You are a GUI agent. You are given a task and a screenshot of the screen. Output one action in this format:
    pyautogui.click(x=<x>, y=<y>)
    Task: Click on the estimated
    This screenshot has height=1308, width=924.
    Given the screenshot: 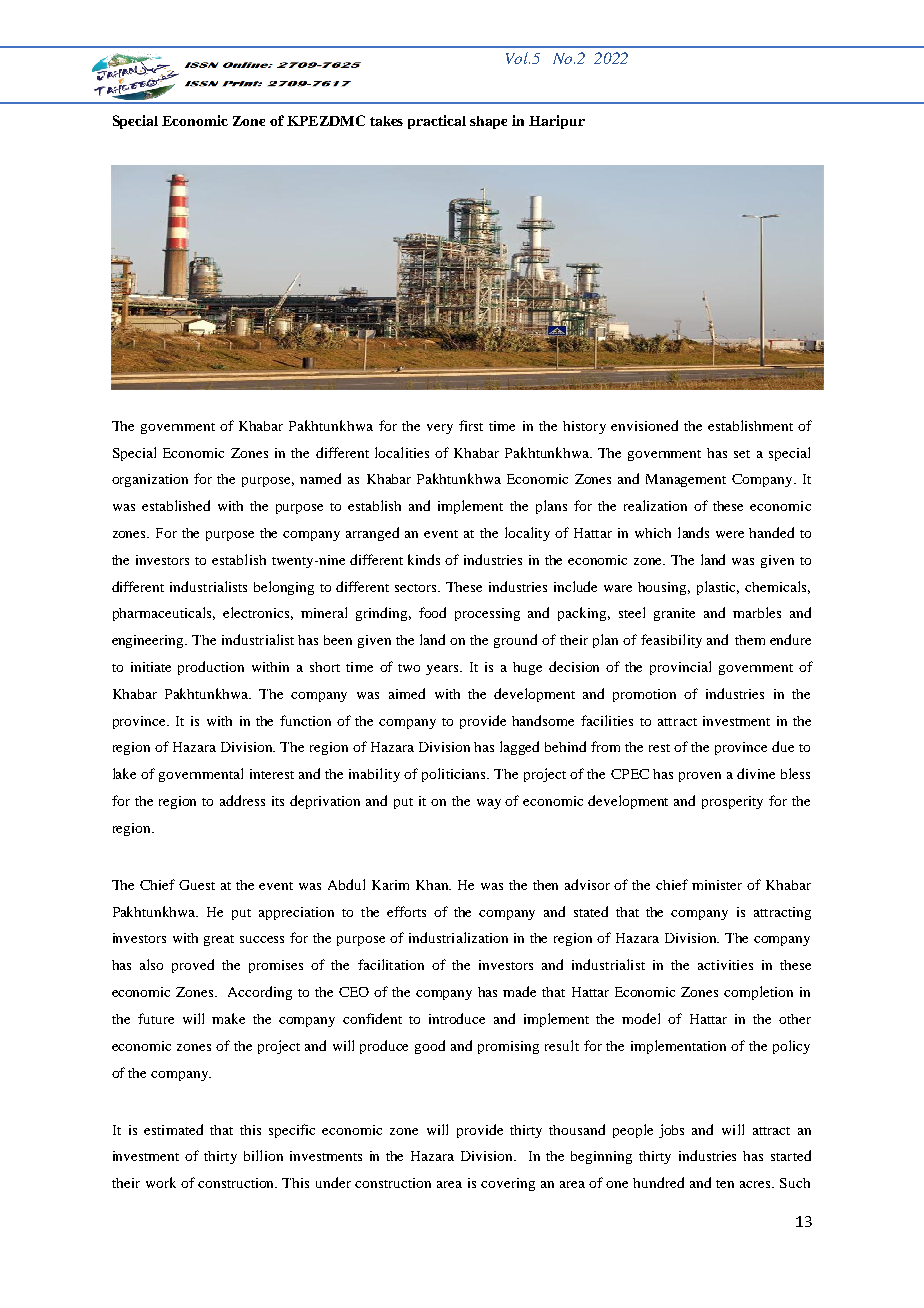 What is the action you would take?
    pyautogui.click(x=173, y=1129)
